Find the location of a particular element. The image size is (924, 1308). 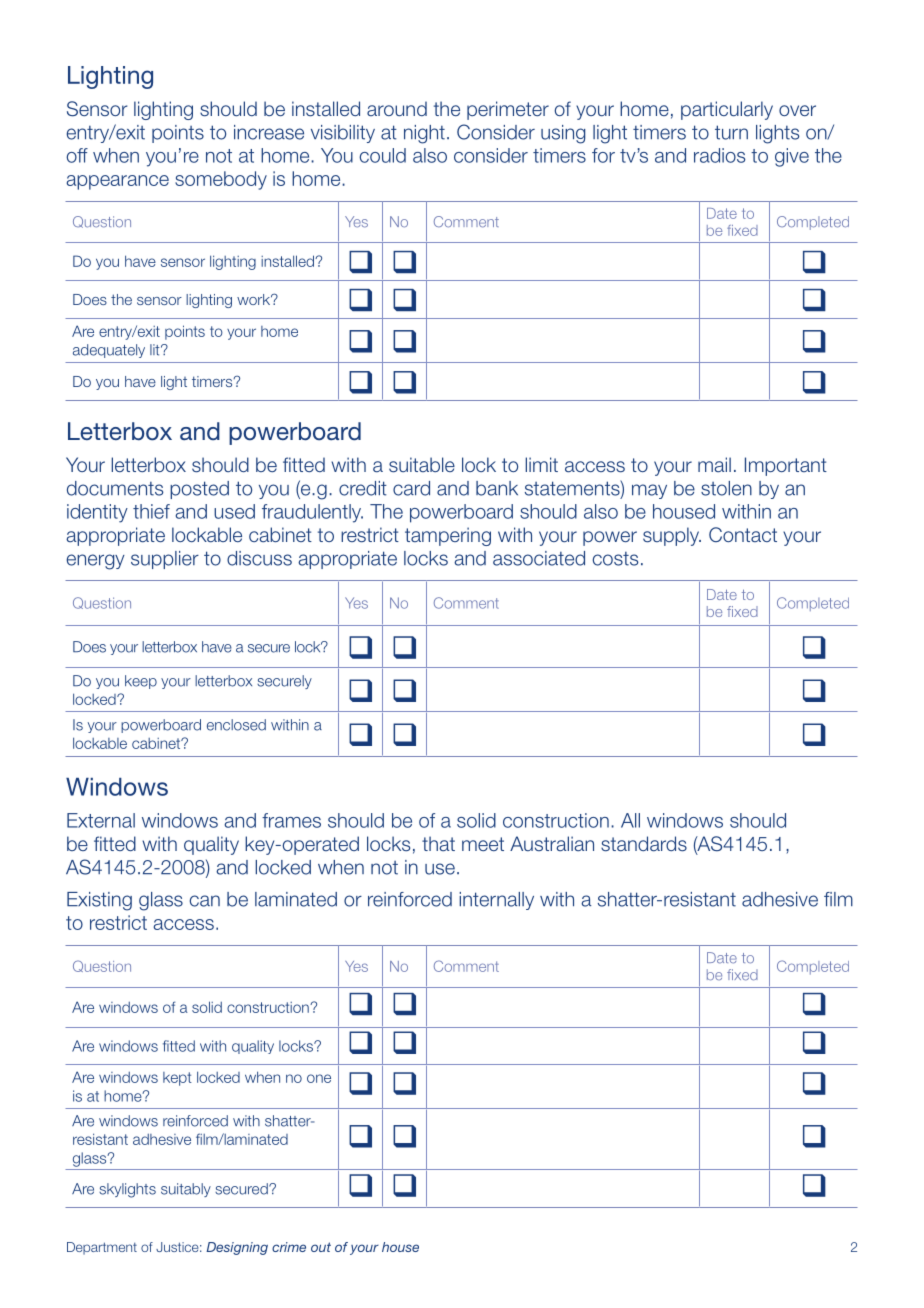

appearance is located at coordinates (117, 182).
